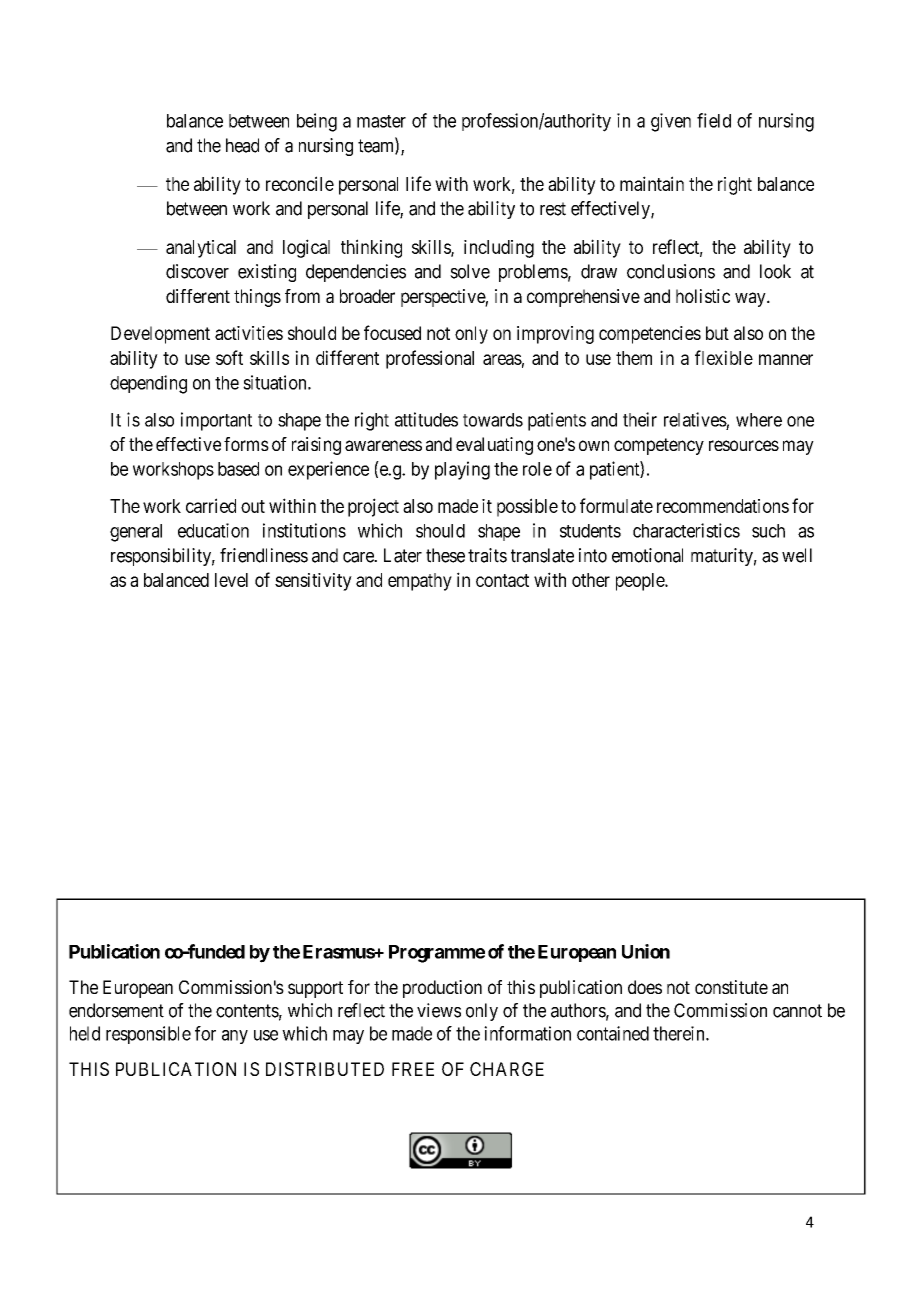 The image size is (924, 1308). I want to click on field, so click(714, 120).
